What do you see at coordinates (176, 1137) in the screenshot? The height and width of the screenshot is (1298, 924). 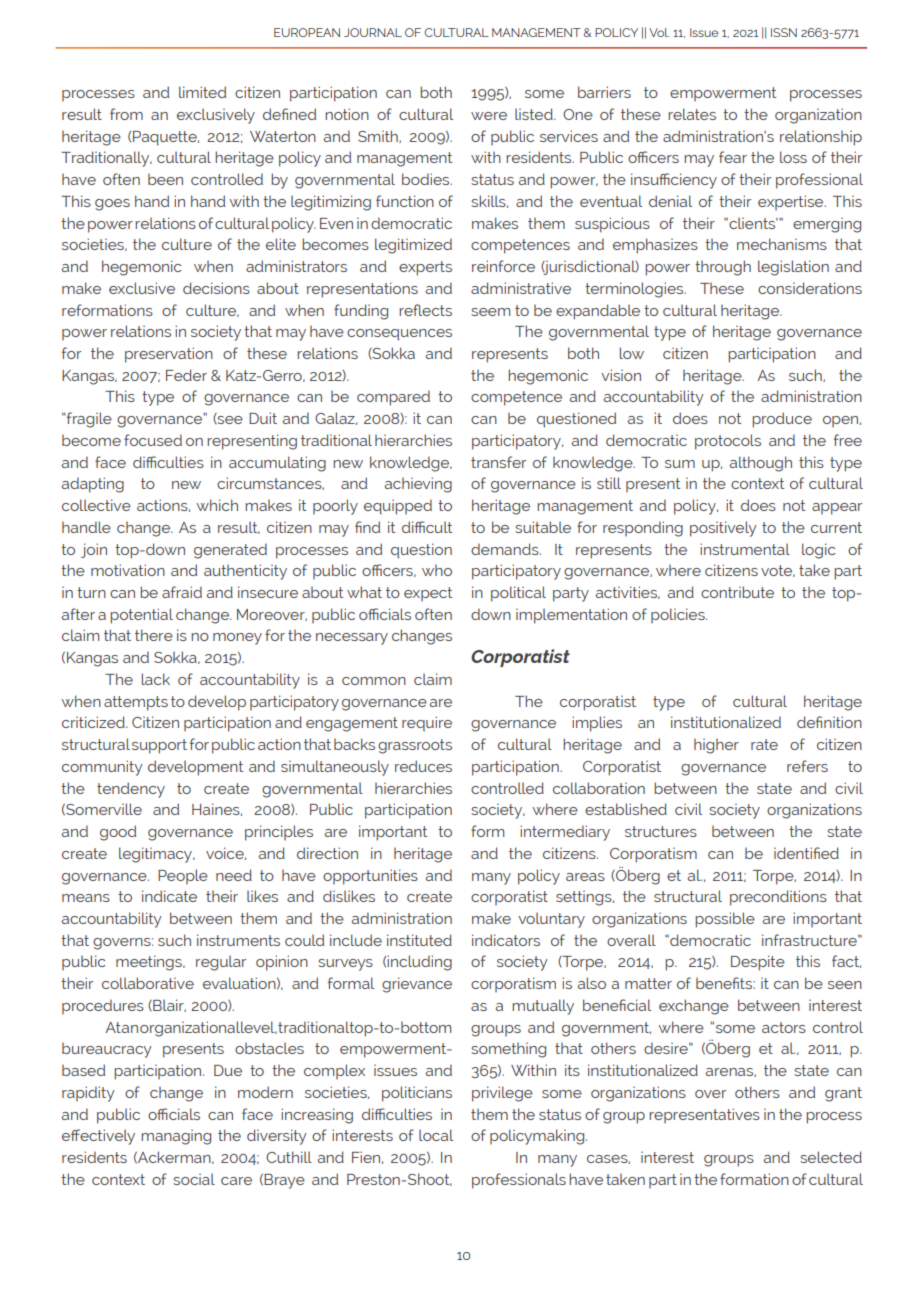 I see `managing` at bounding box center [176, 1137].
